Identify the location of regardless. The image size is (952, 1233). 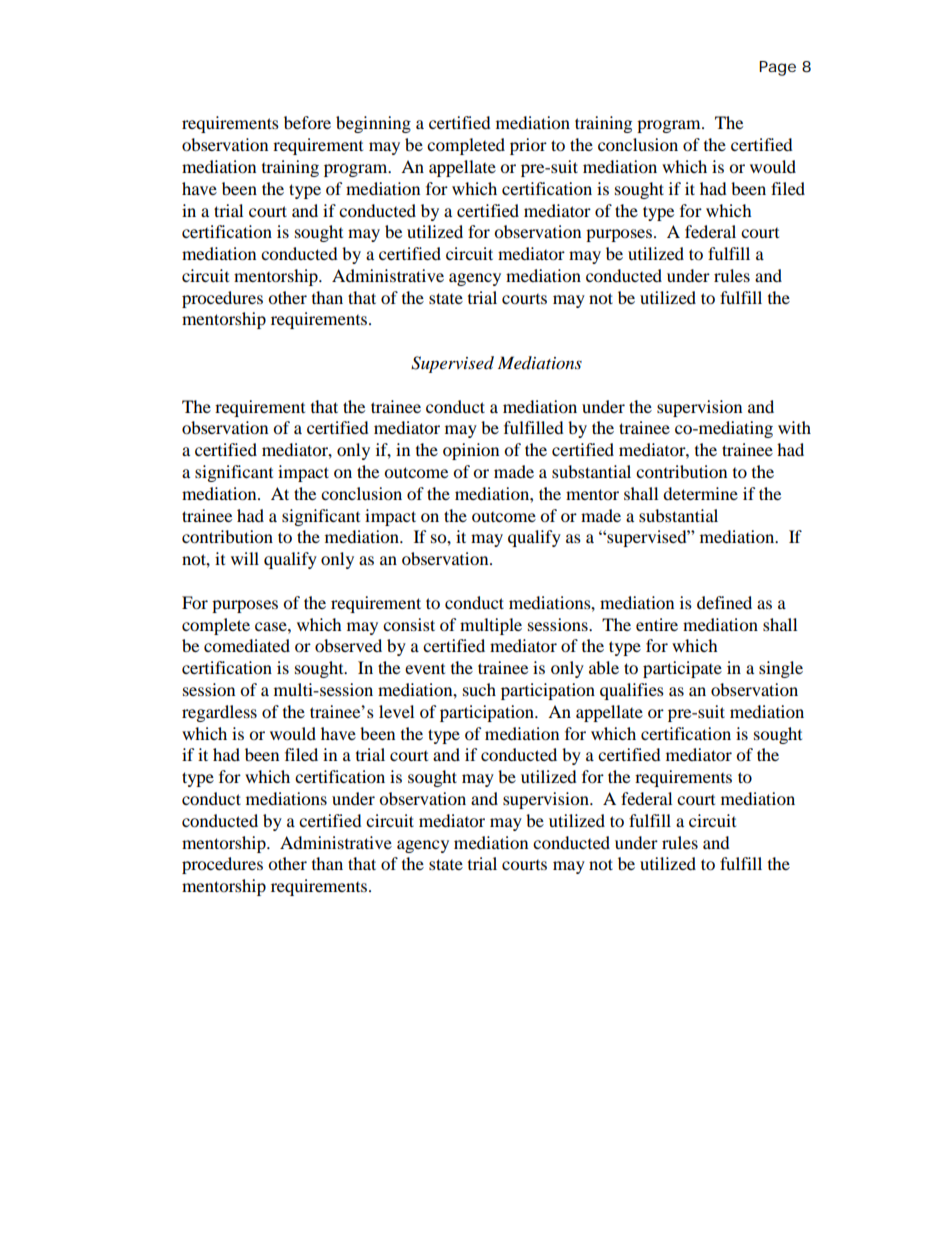
(219, 713).
